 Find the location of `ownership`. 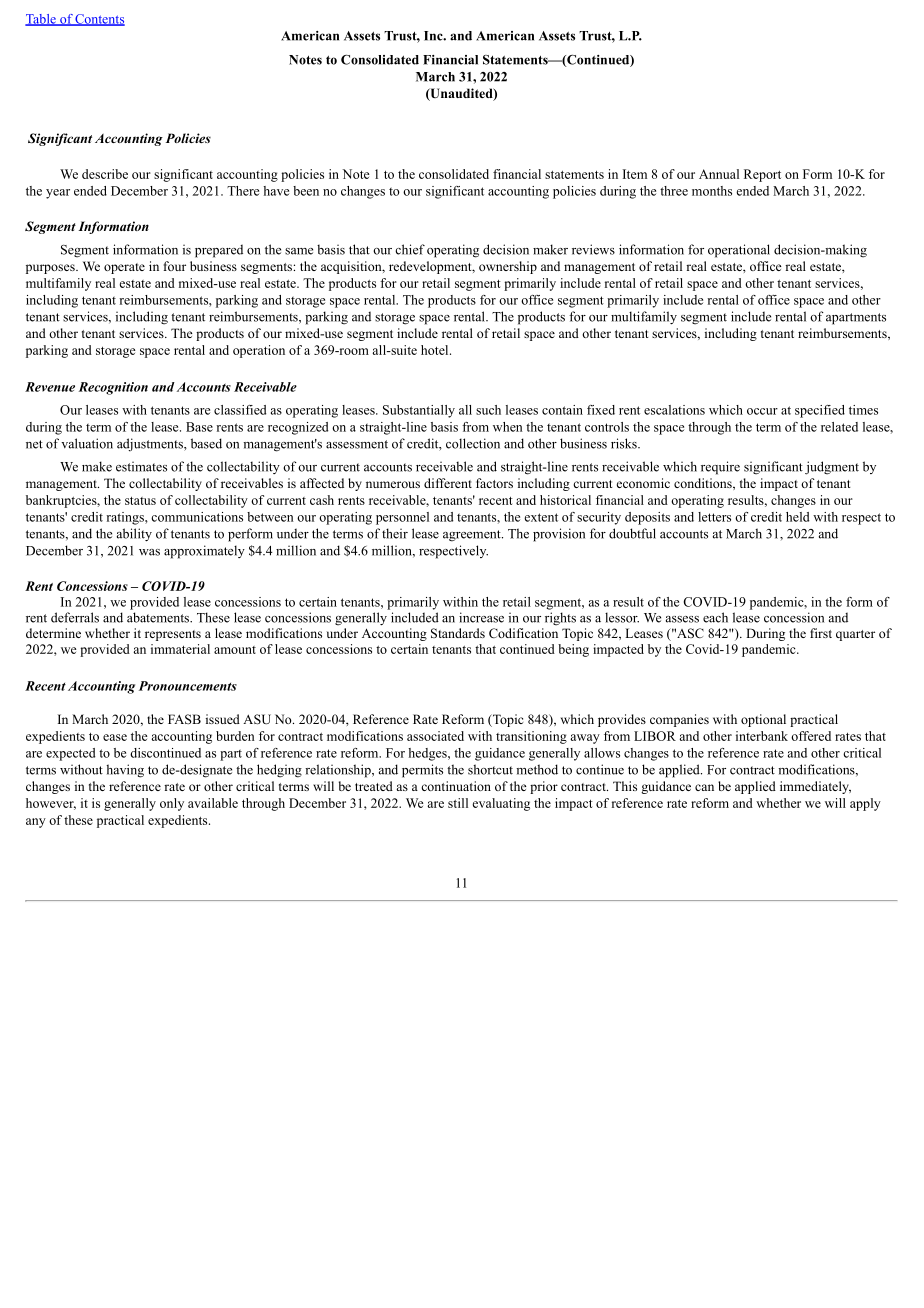

ownership is located at coordinates (508, 267).
